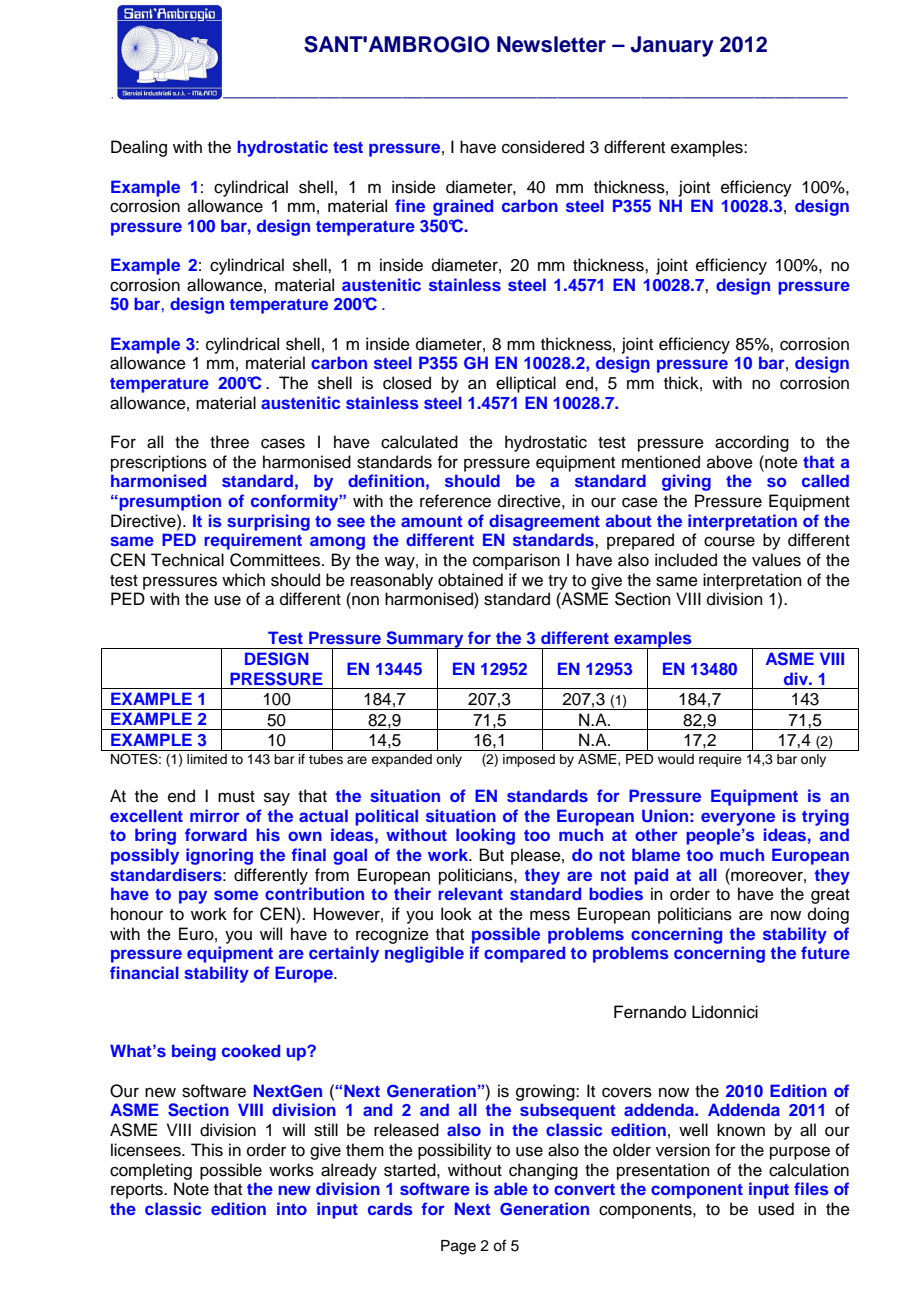 The width and height of the image is (924, 1308). I want to click on January, so click(672, 46).
